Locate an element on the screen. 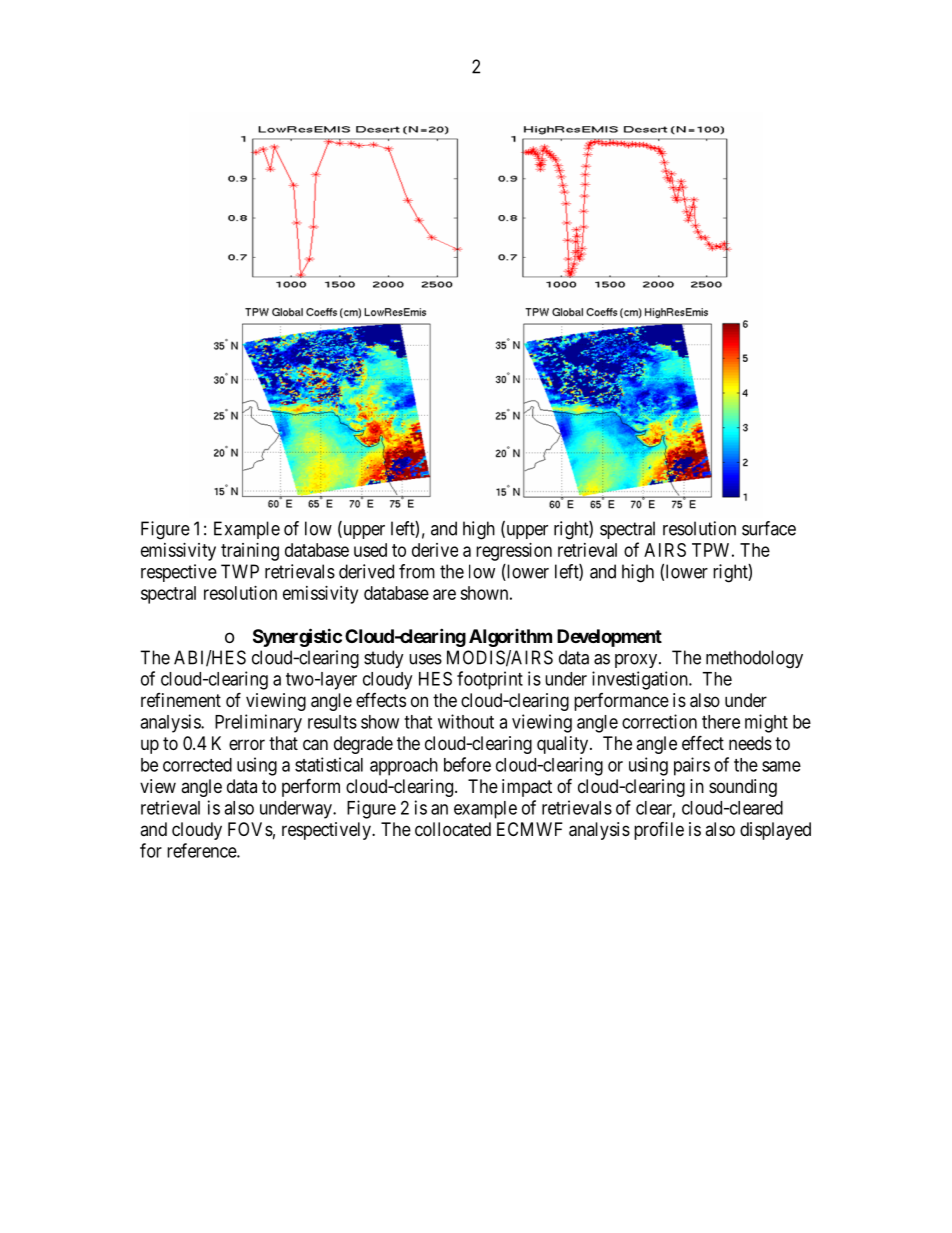  Development is located at coordinates (609, 638).
